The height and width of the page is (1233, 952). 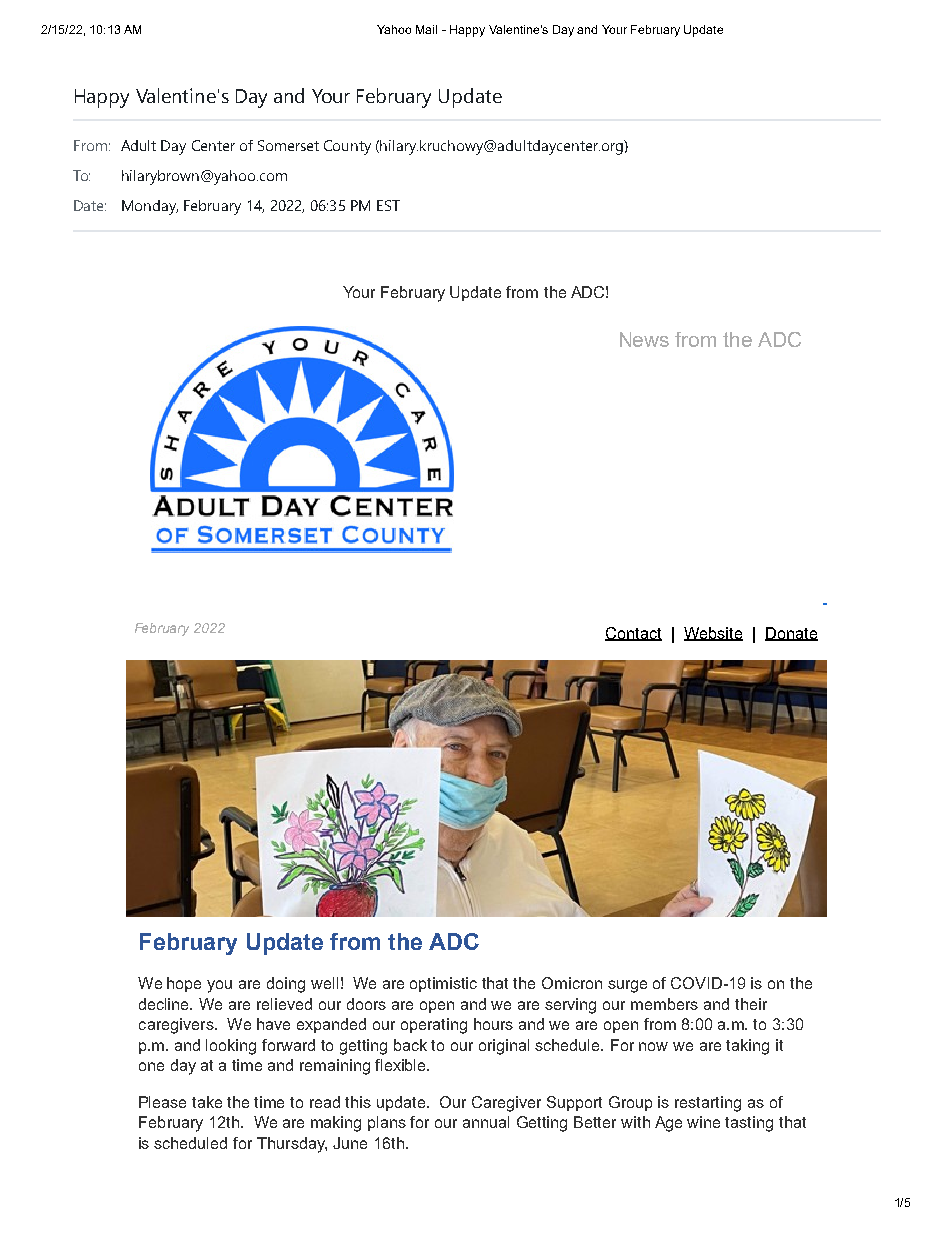 What do you see at coordinates (791, 634) in the page?
I see `Donate` at bounding box center [791, 634].
